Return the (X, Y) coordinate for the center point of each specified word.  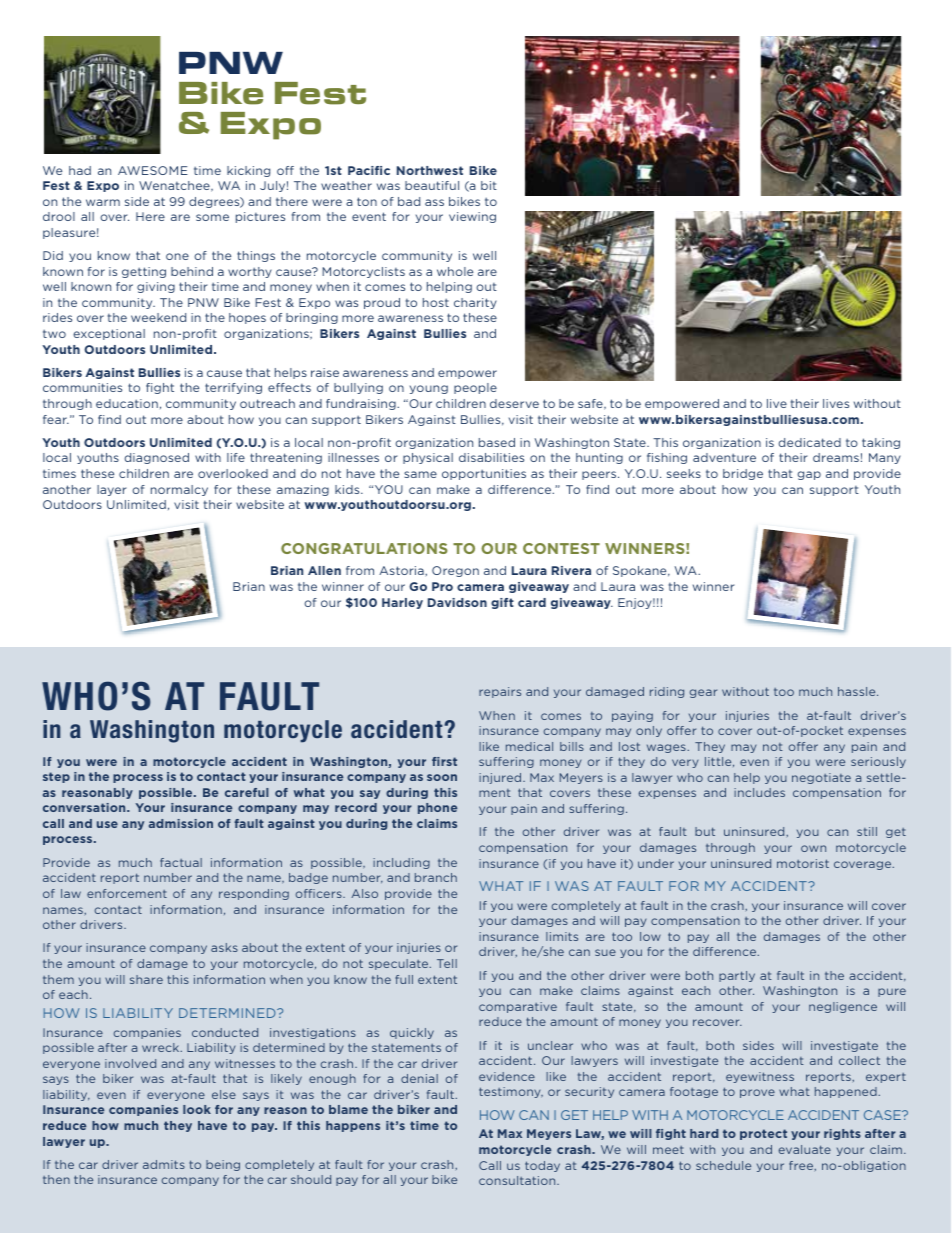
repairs (500, 692)
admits (164, 1164)
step (56, 777)
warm (103, 202)
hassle (858, 691)
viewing (472, 217)
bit (489, 185)
